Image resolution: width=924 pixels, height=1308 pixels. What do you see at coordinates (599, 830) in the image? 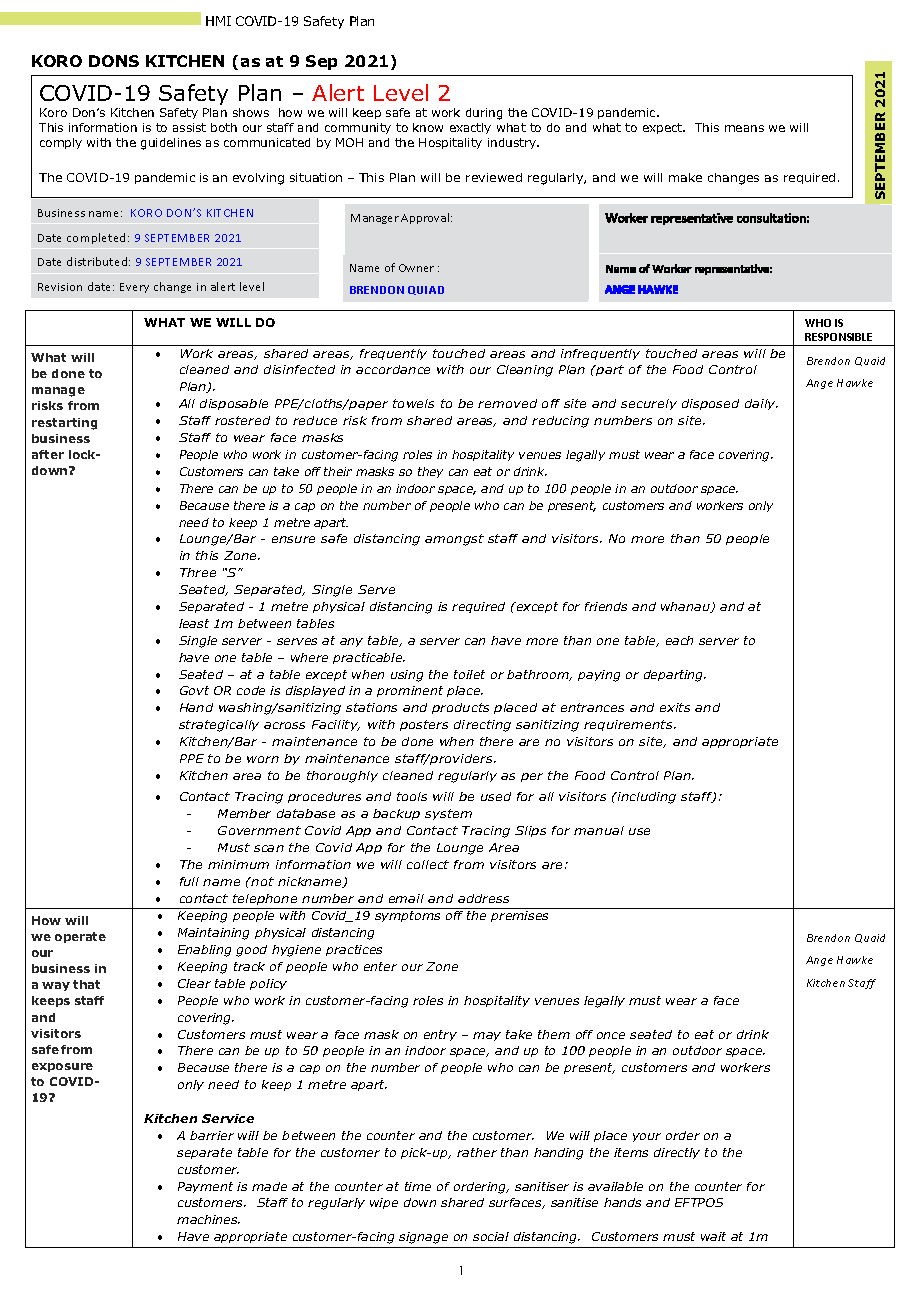
I see `manual` at bounding box center [599, 830].
